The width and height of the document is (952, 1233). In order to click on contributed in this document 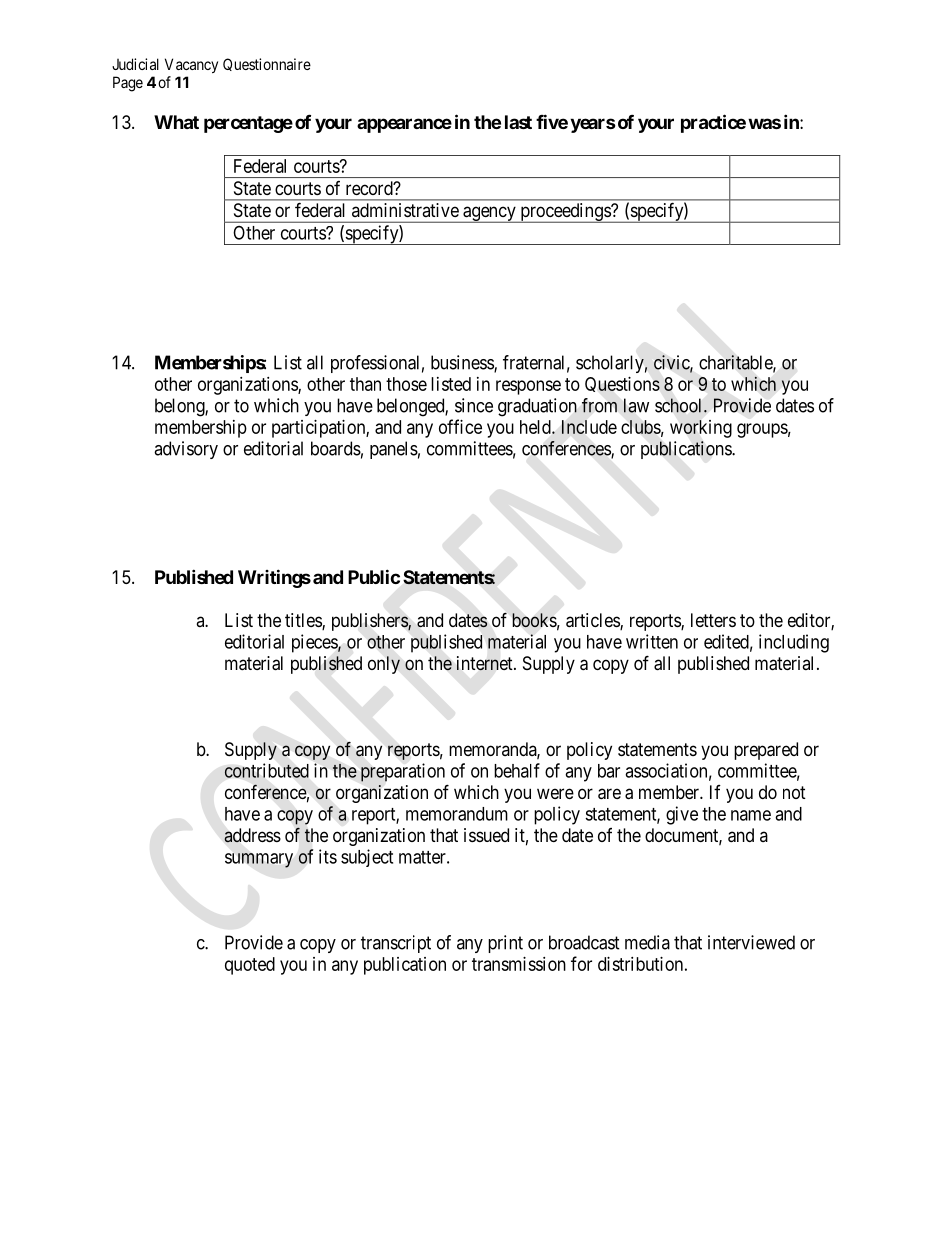, I will do `click(266, 770)`.
